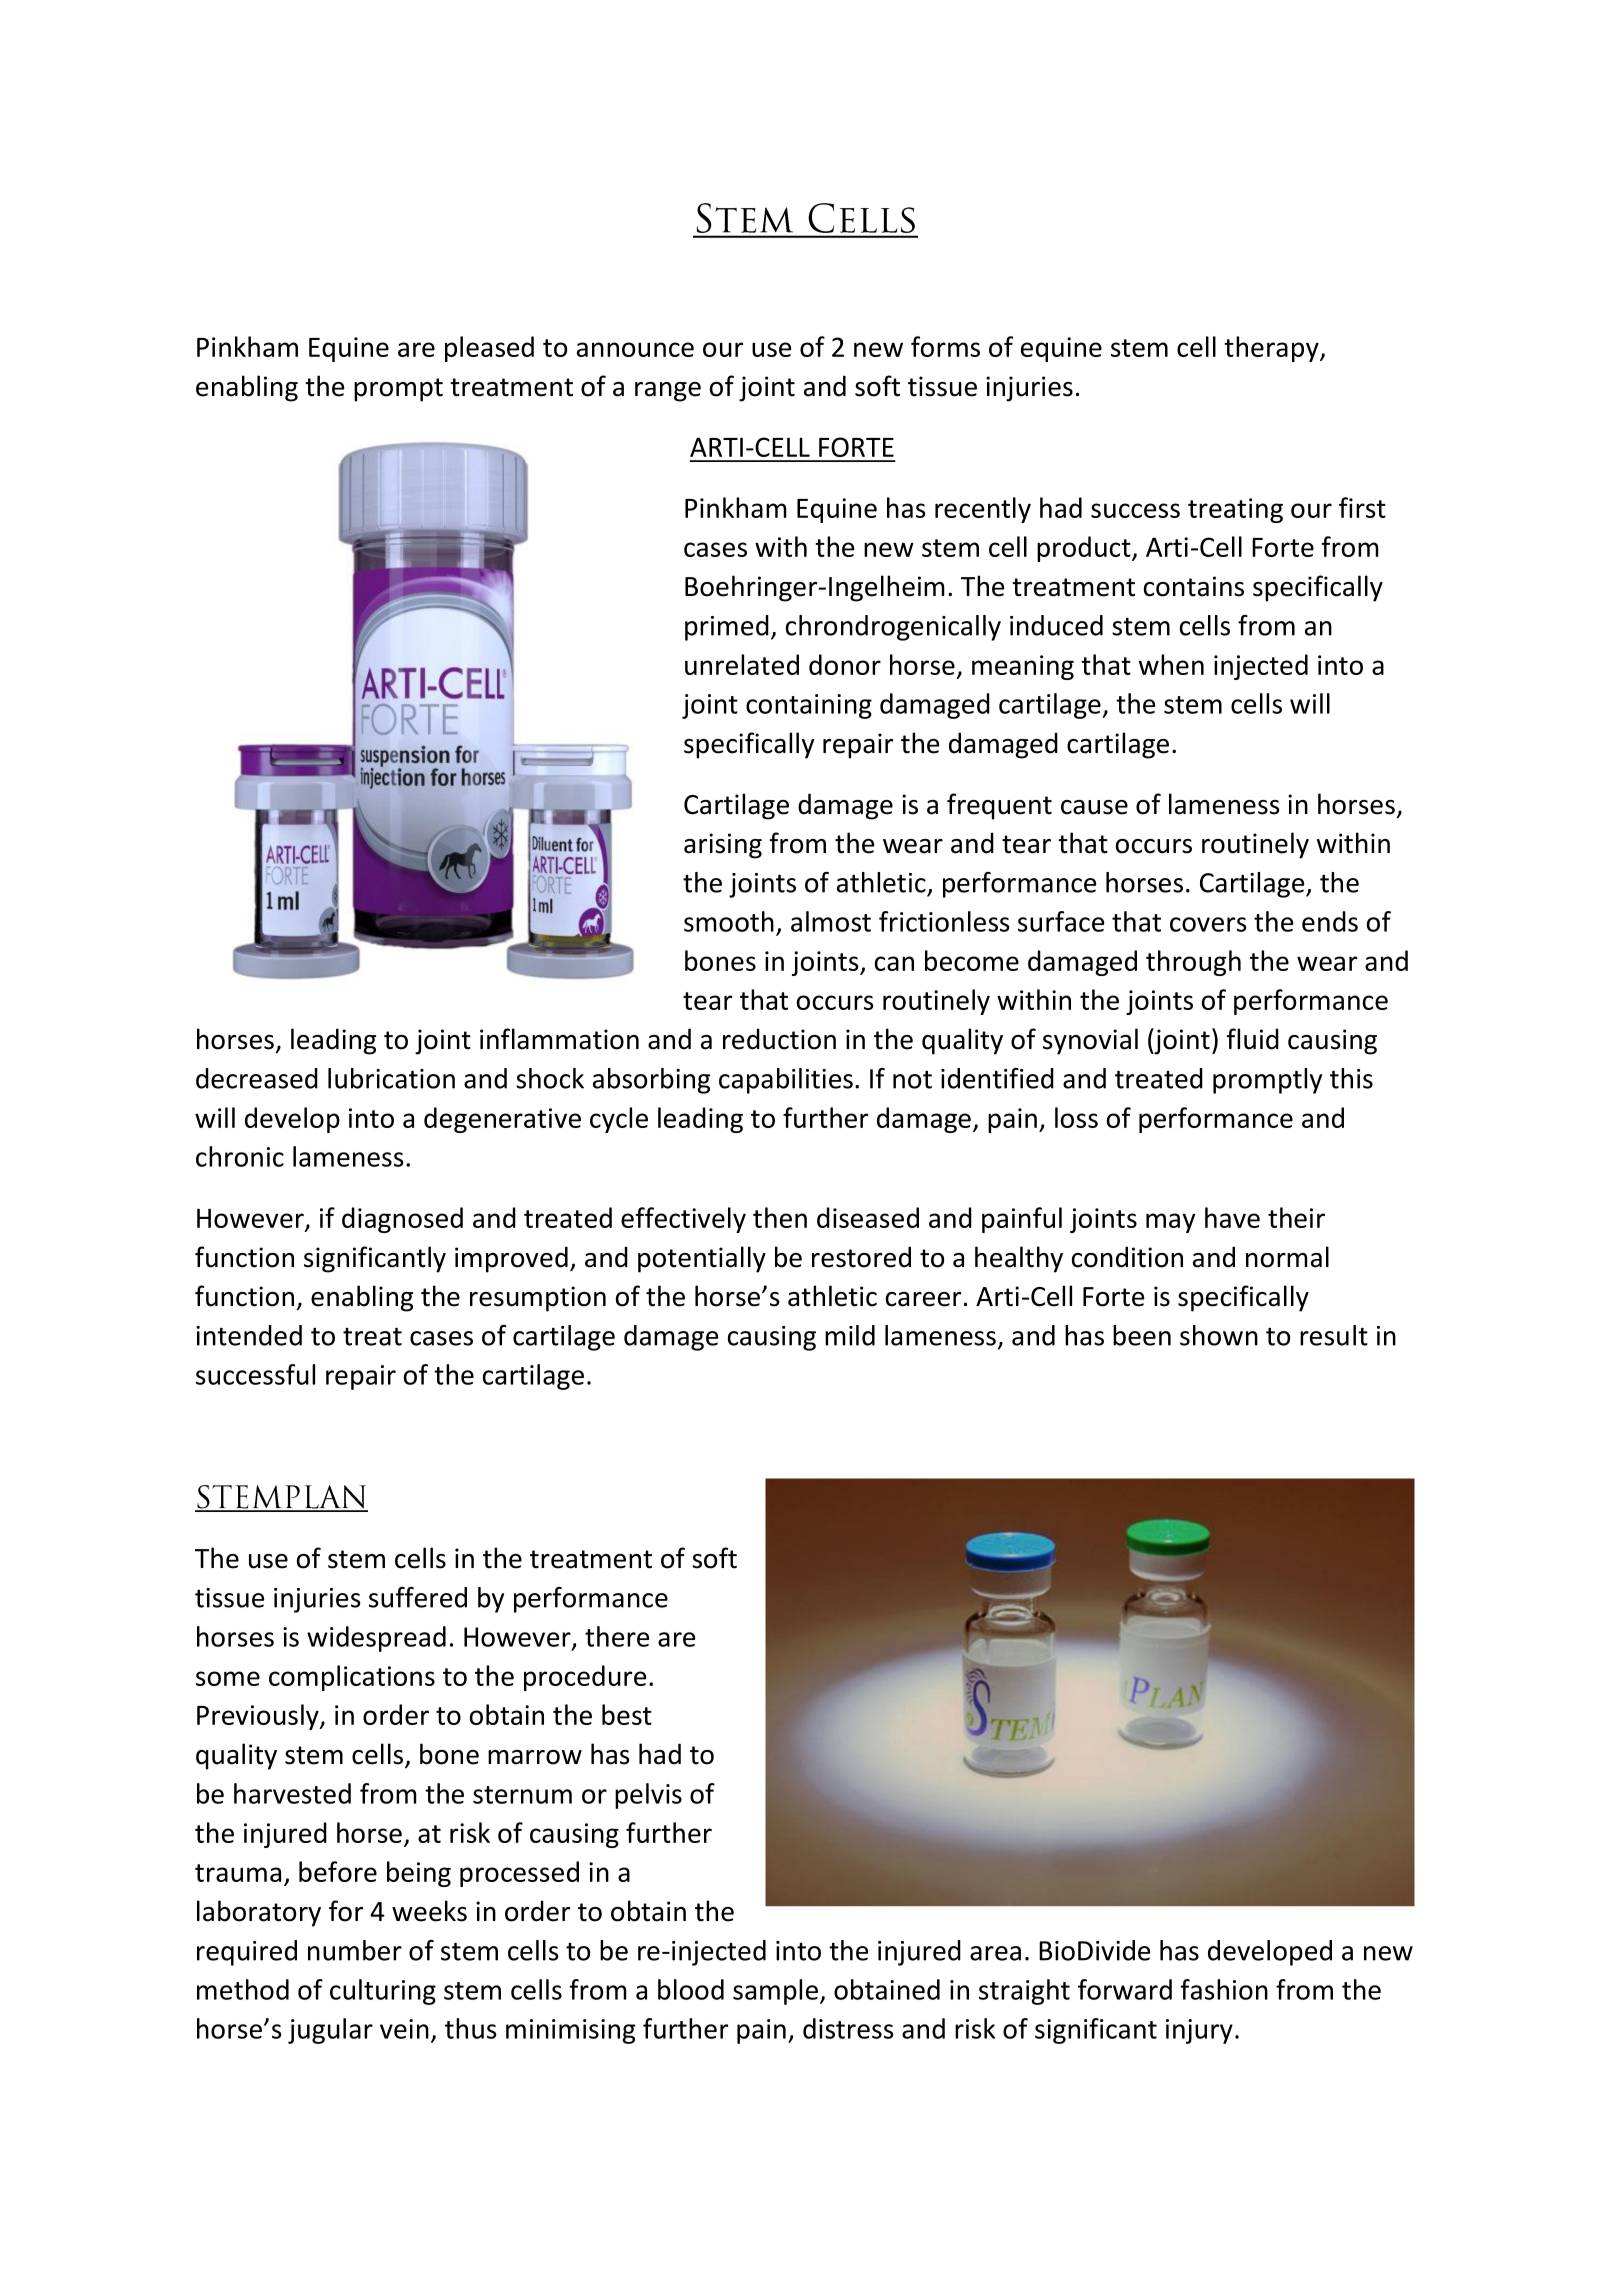  I want to click on then, so click(780, 1217).
